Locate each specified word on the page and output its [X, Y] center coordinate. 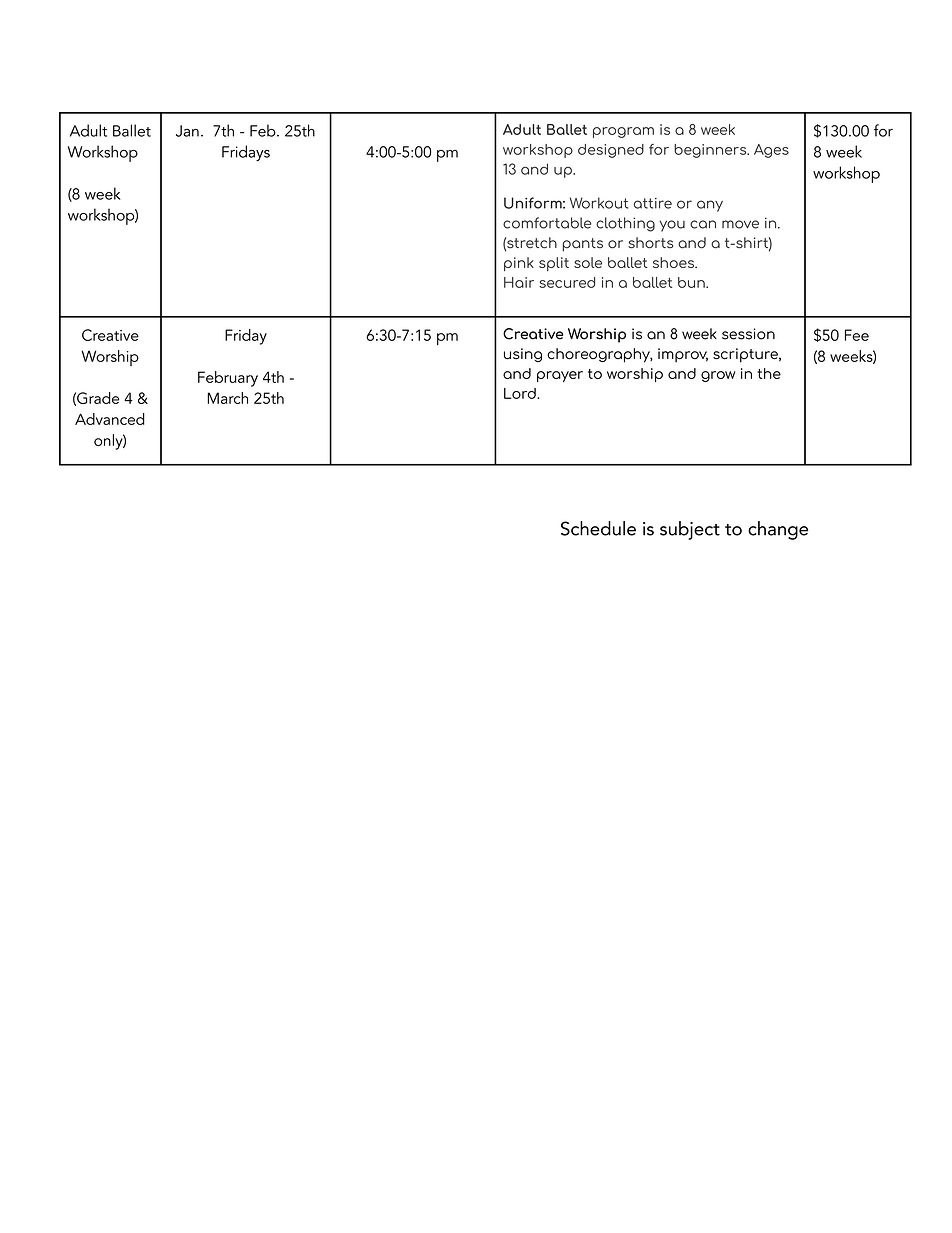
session [748, 334]
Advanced [110, 419]
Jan [187, 131]
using [523, 355]
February [228, 379]
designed [611, 151]
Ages [771, 151]
